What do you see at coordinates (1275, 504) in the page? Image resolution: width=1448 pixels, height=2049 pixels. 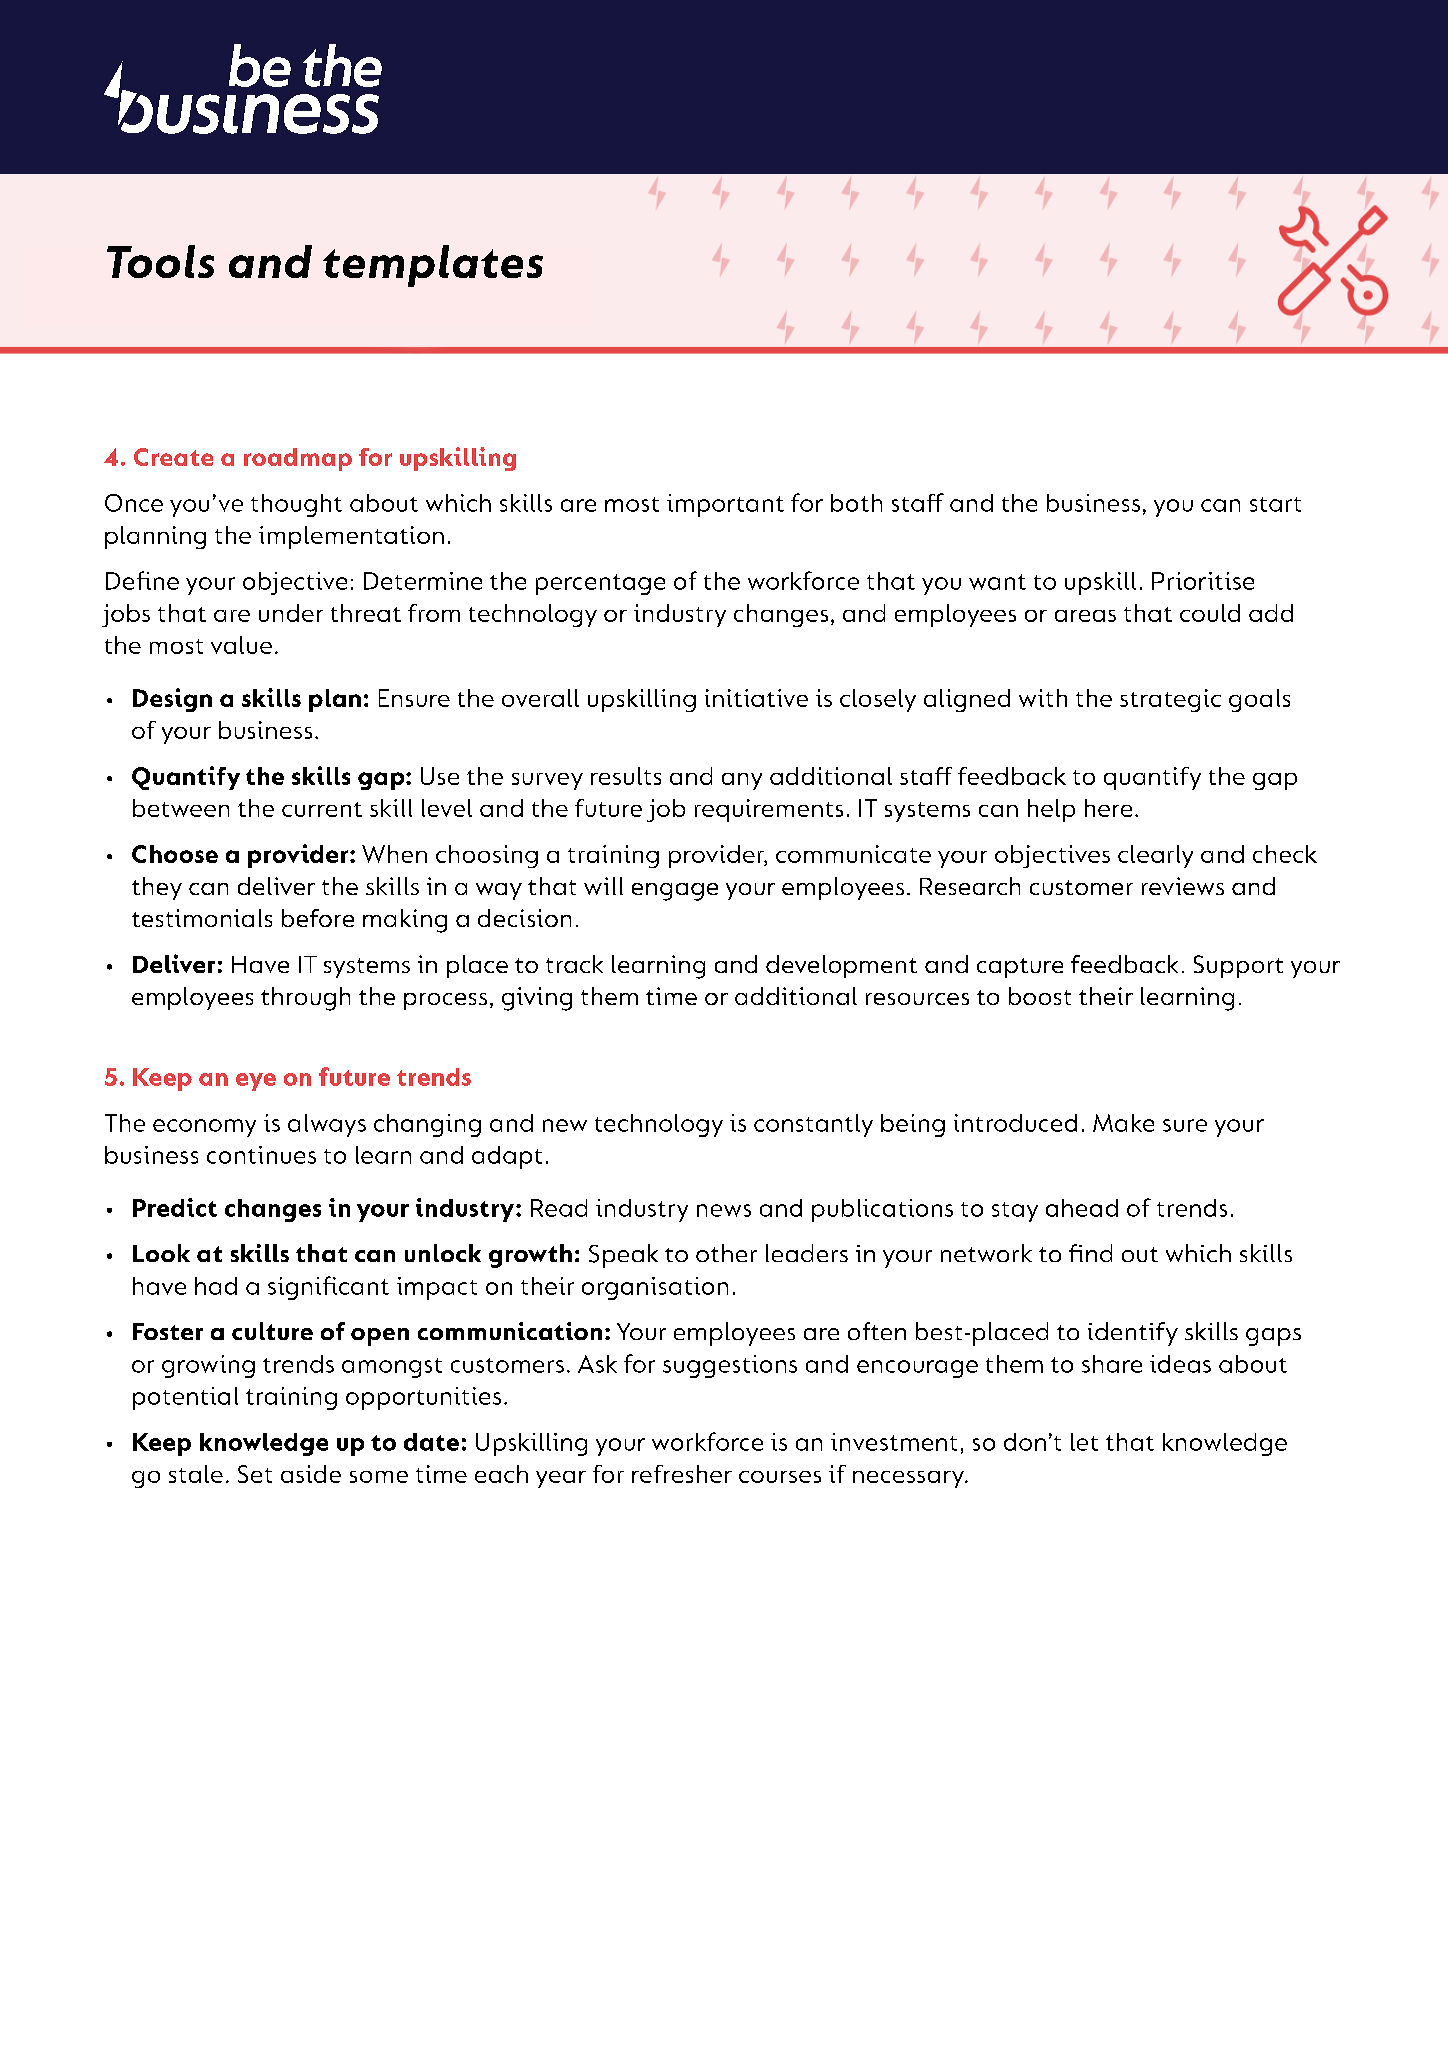 I see `start` at bounding box center [1275, 504].
